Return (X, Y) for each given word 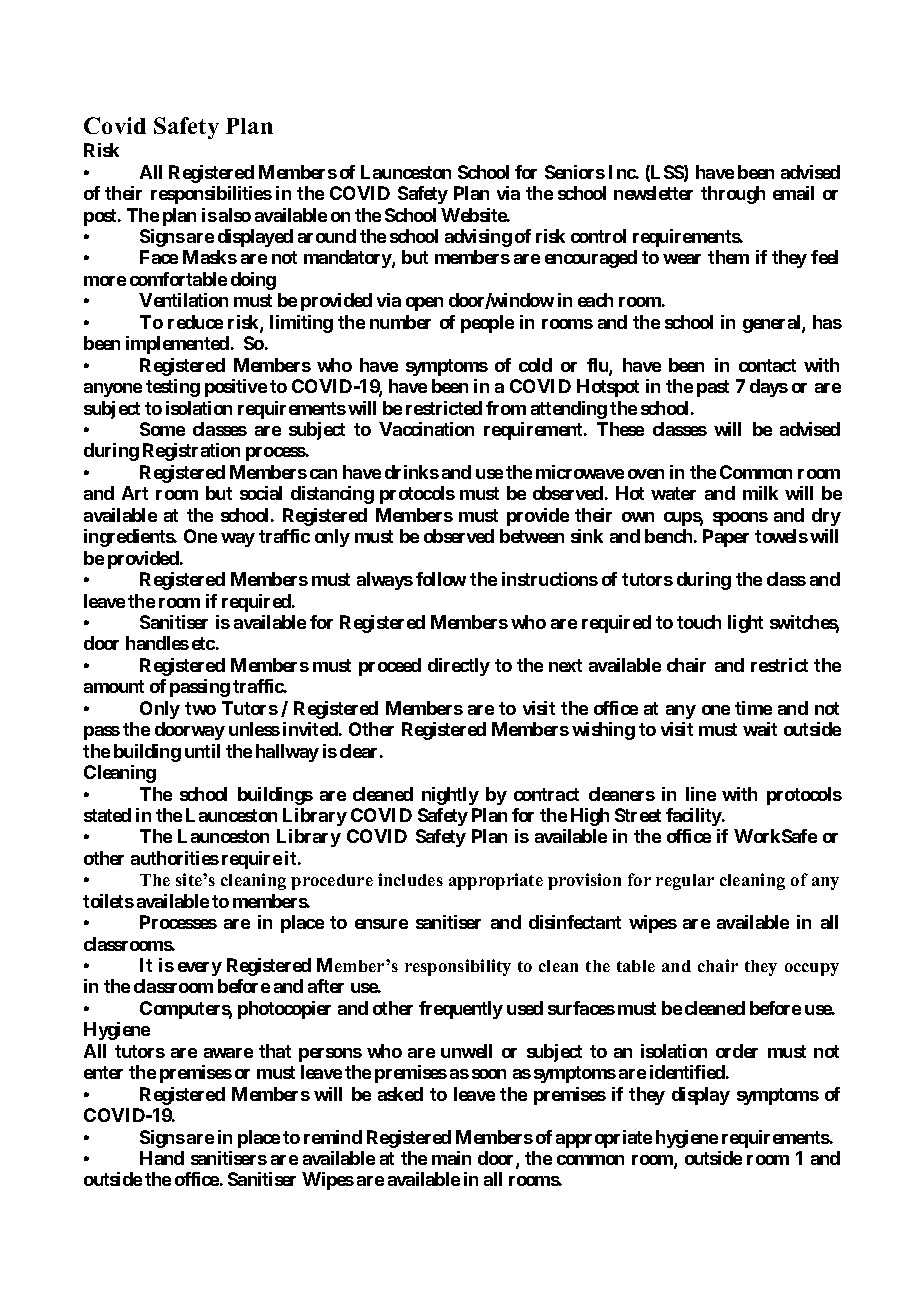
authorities (175, 858)
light (745, 624)
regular (685, 882)
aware (228, 1053)
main (451, 1158)
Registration (191, 452)
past (713, 388)
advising (478, 238)
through (733, 195)
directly (459, 667)
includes (410, 879)
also (235, 215)
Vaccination (426, 429)
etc (203, 643)
